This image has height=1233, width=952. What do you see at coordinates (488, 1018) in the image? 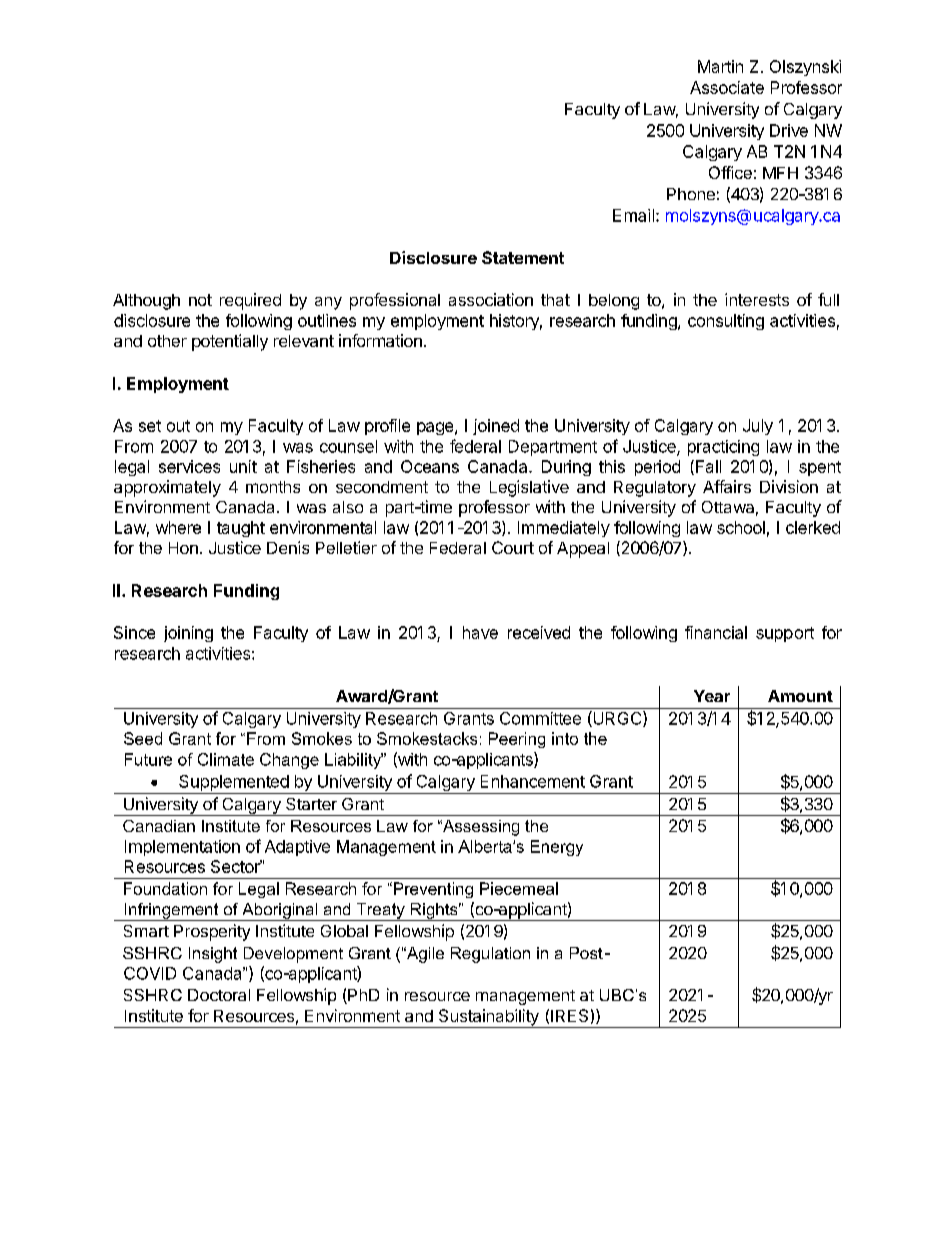
I see `Sustainability` at bounding box center [488, 1018].
